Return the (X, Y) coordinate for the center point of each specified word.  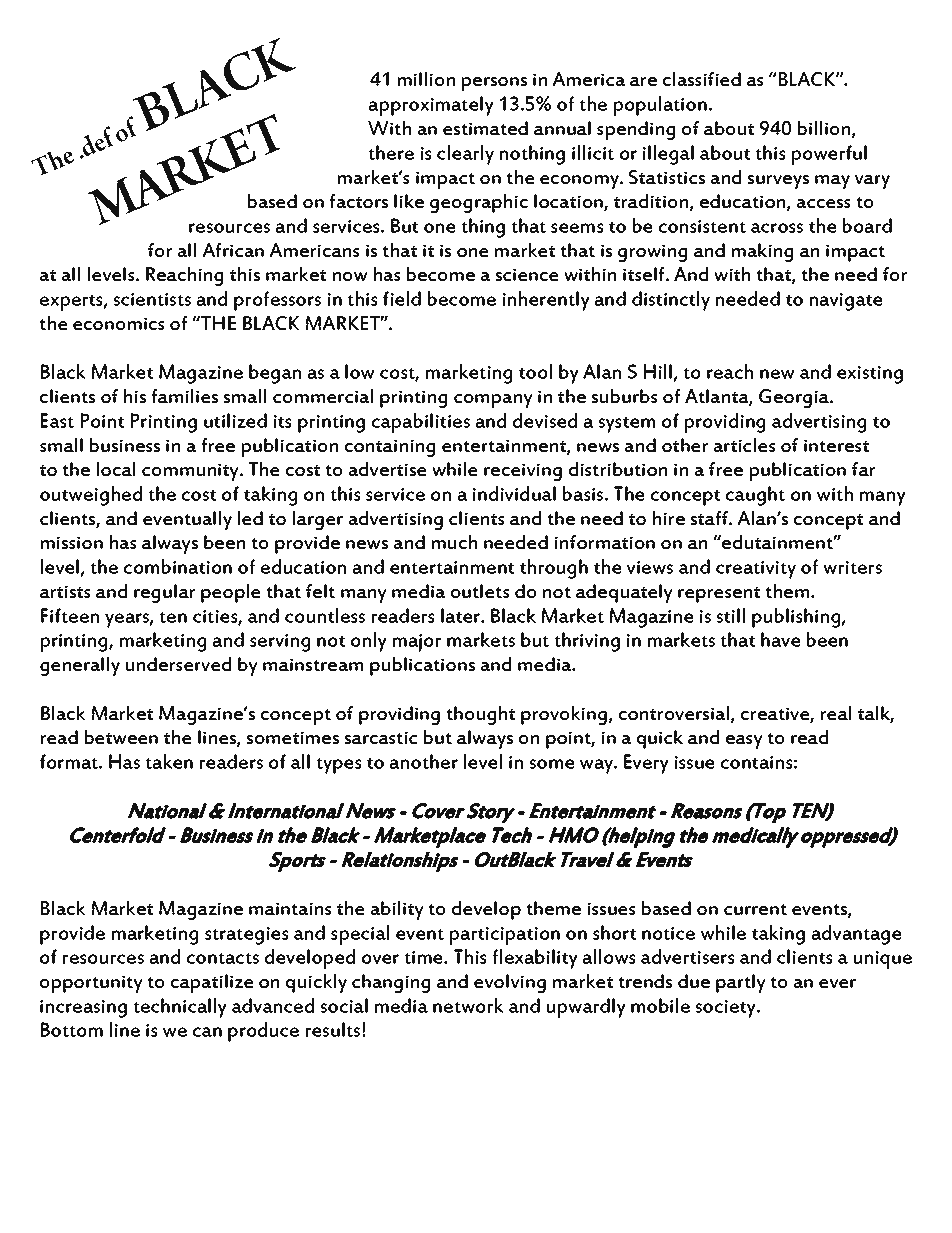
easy (744, 742)
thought (480, 715)
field (402, 298)
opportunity (91, 984)
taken (169, 761)
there (391, 152)
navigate (846, 302)
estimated (485, 128)
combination (178, 566)
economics (119, 323)
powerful (829, 155)
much (454, 542)
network (468, 1005)
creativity (756, 570)
